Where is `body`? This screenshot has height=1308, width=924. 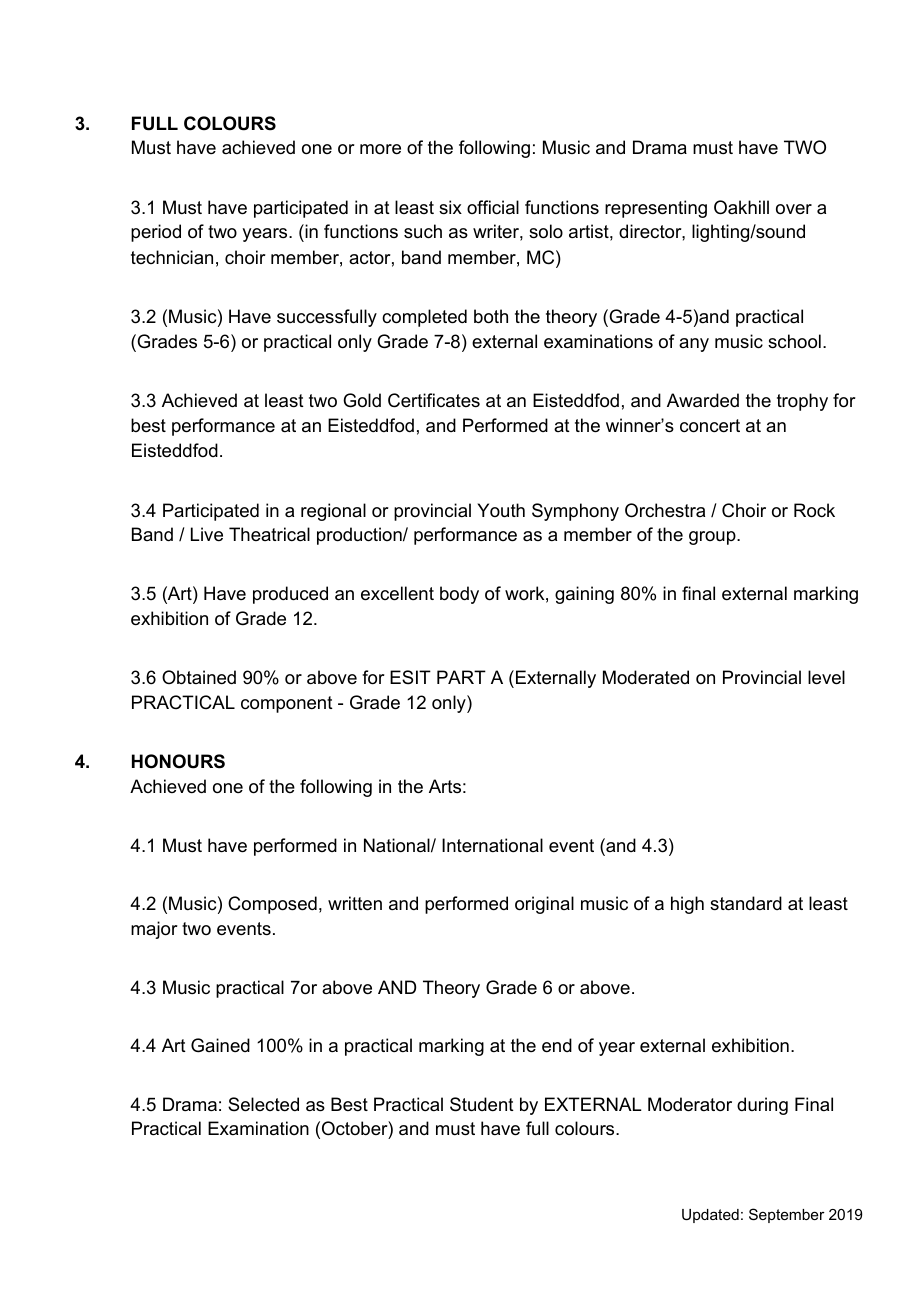 body is located at coordinates (459, 595).
